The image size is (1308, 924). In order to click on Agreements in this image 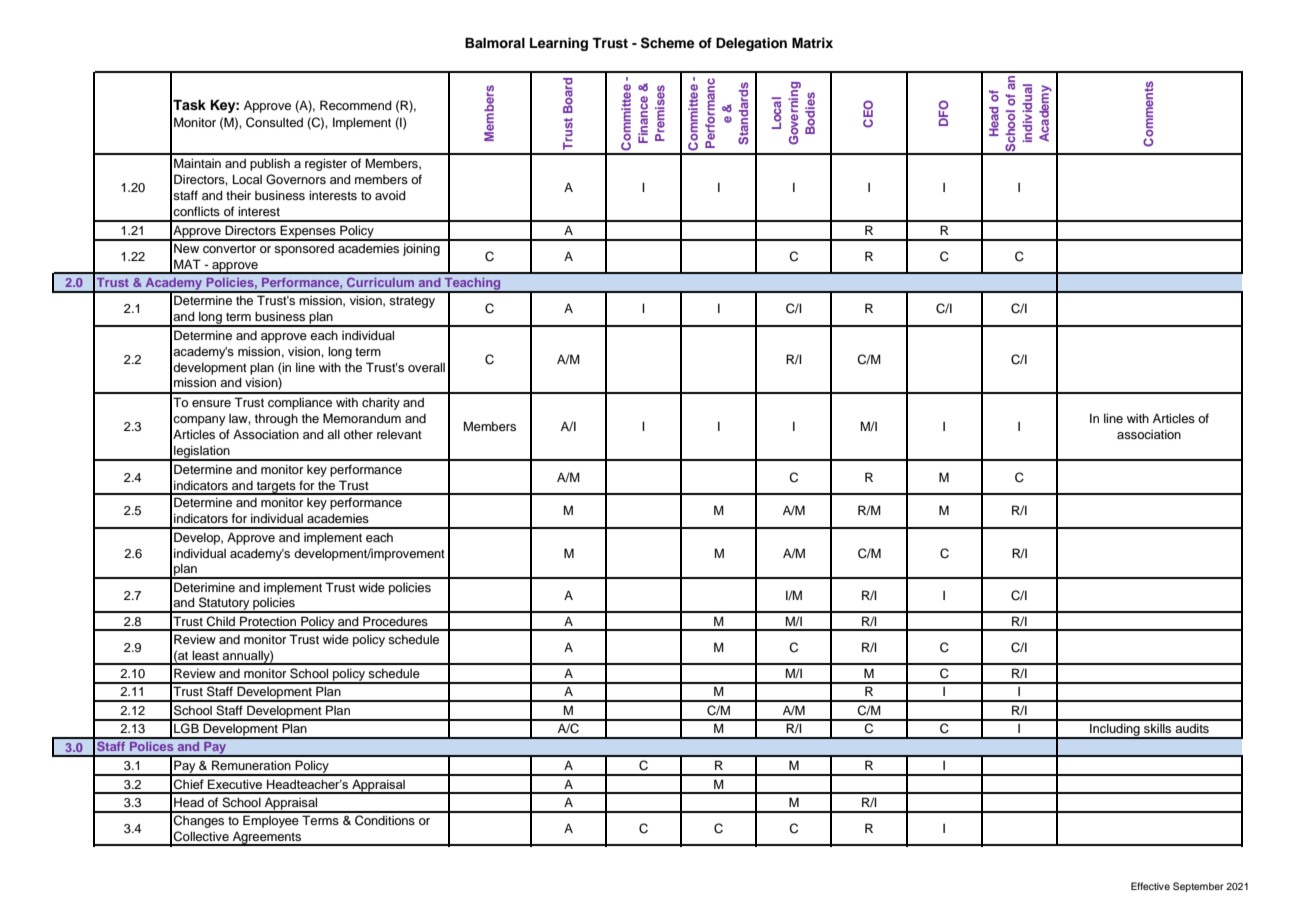, I will do `click(267, 838)`.
